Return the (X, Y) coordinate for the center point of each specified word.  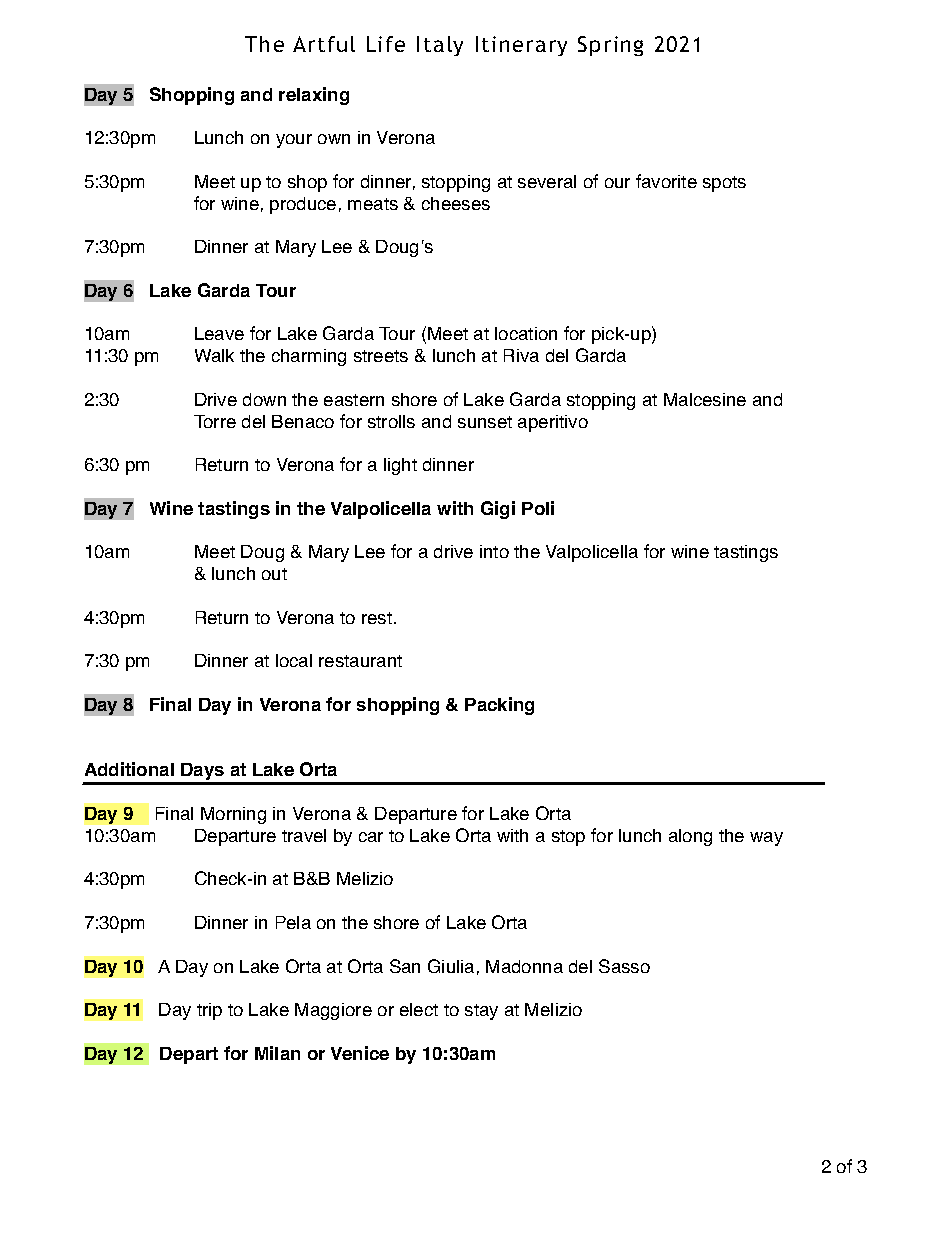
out (274, 574)
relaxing (314, 96)
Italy (440, 46)
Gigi (498, 510)
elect (419, 1009)
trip (209, 1011)
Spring (610, 46)
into (494, 551)
